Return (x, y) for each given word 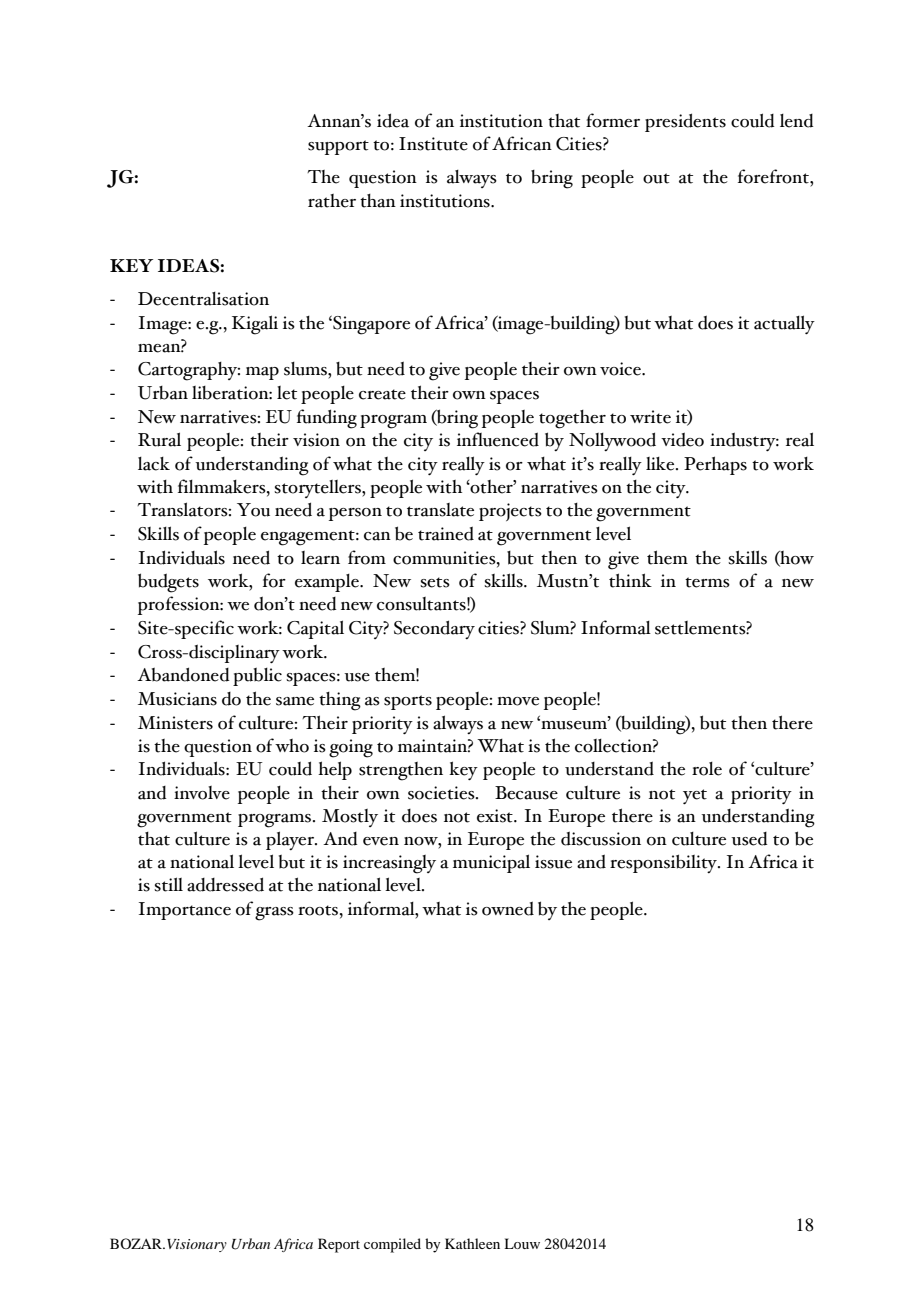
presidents (685, 122)
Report (339, 1245)
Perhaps (715, 465)
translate (440, 510)
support (338, 147)
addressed (225, 884)
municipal (491, 863)
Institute (433, 144)
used (749, 839)
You (253, 510)
